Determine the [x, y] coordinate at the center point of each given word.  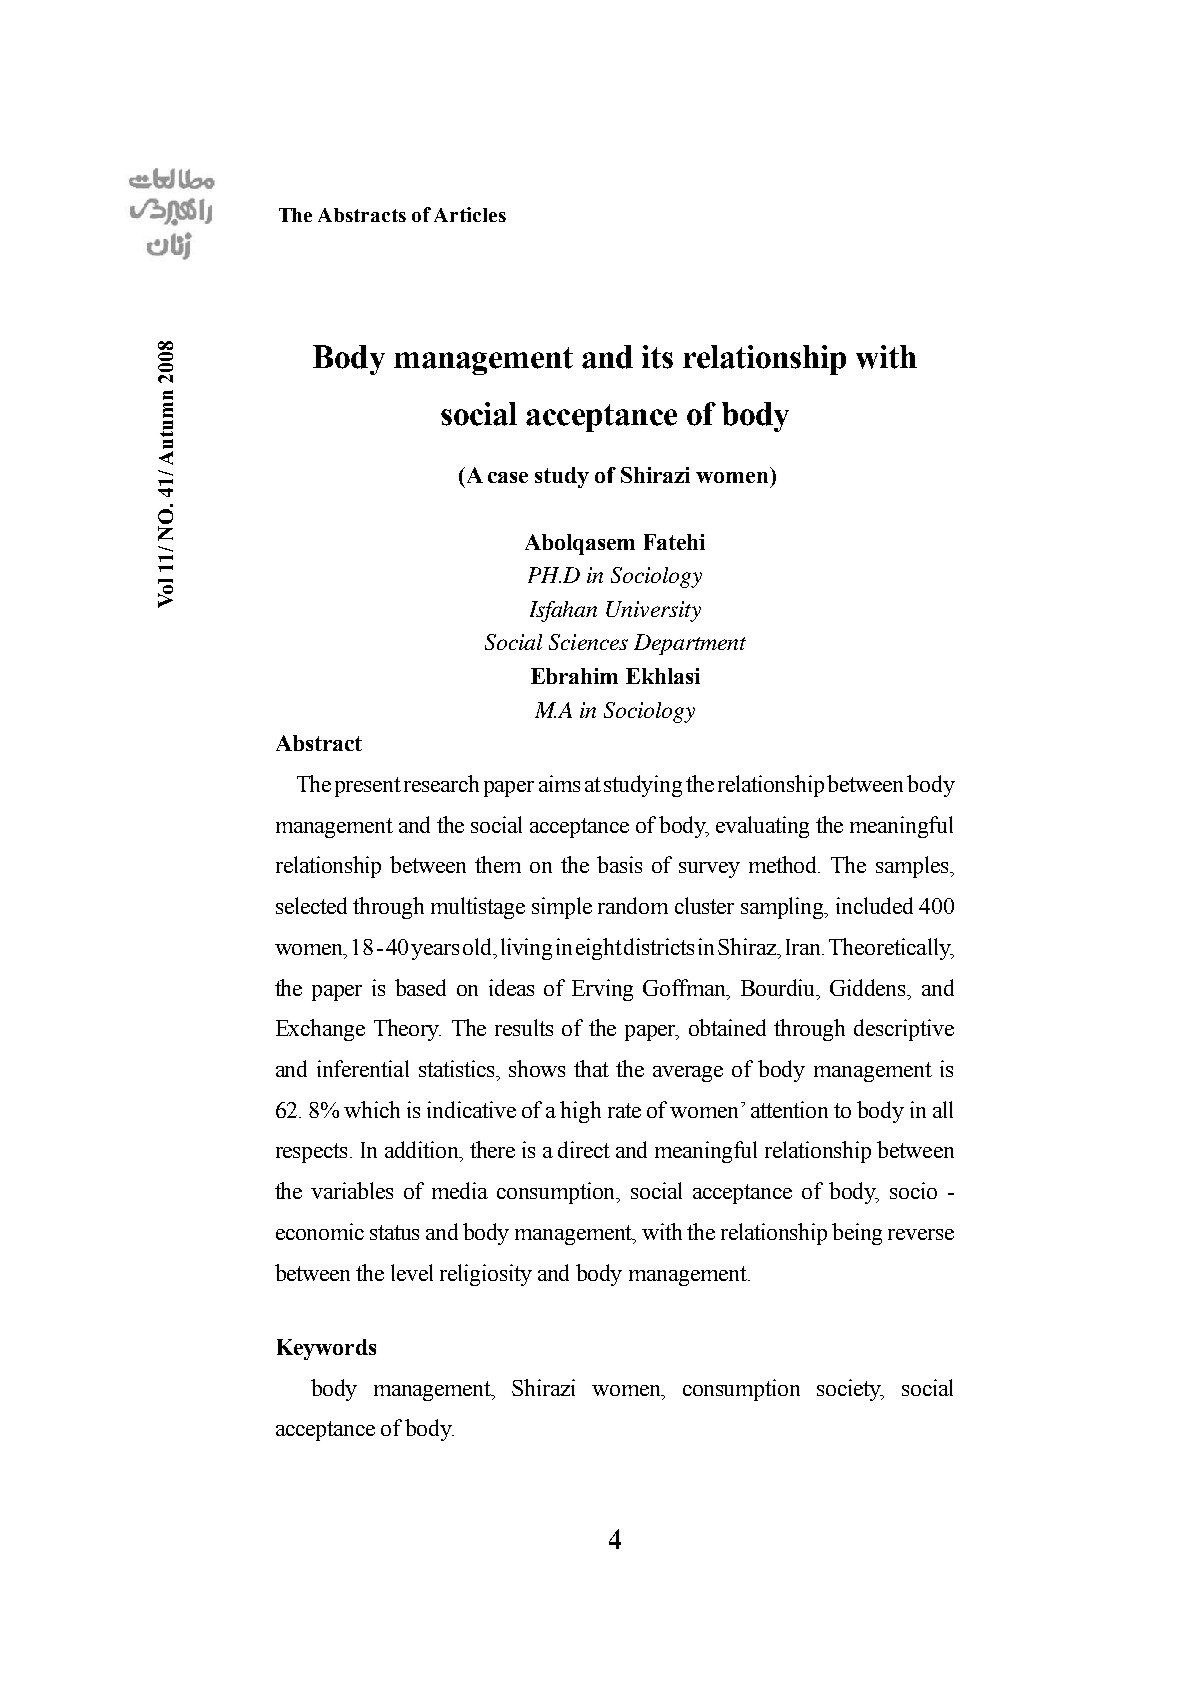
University [653, 611]
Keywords [326, 1349]
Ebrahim [574, 676]
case [508, 477]
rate [624, 1110]
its [657, 357]
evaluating [762, 827]
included [874, 905]
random [633, 905]
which [372, 1109]
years [435, 952]
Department [690, 644]
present [368, 787]
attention [789, 1109]
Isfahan [563, 611]
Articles [470, 214]
